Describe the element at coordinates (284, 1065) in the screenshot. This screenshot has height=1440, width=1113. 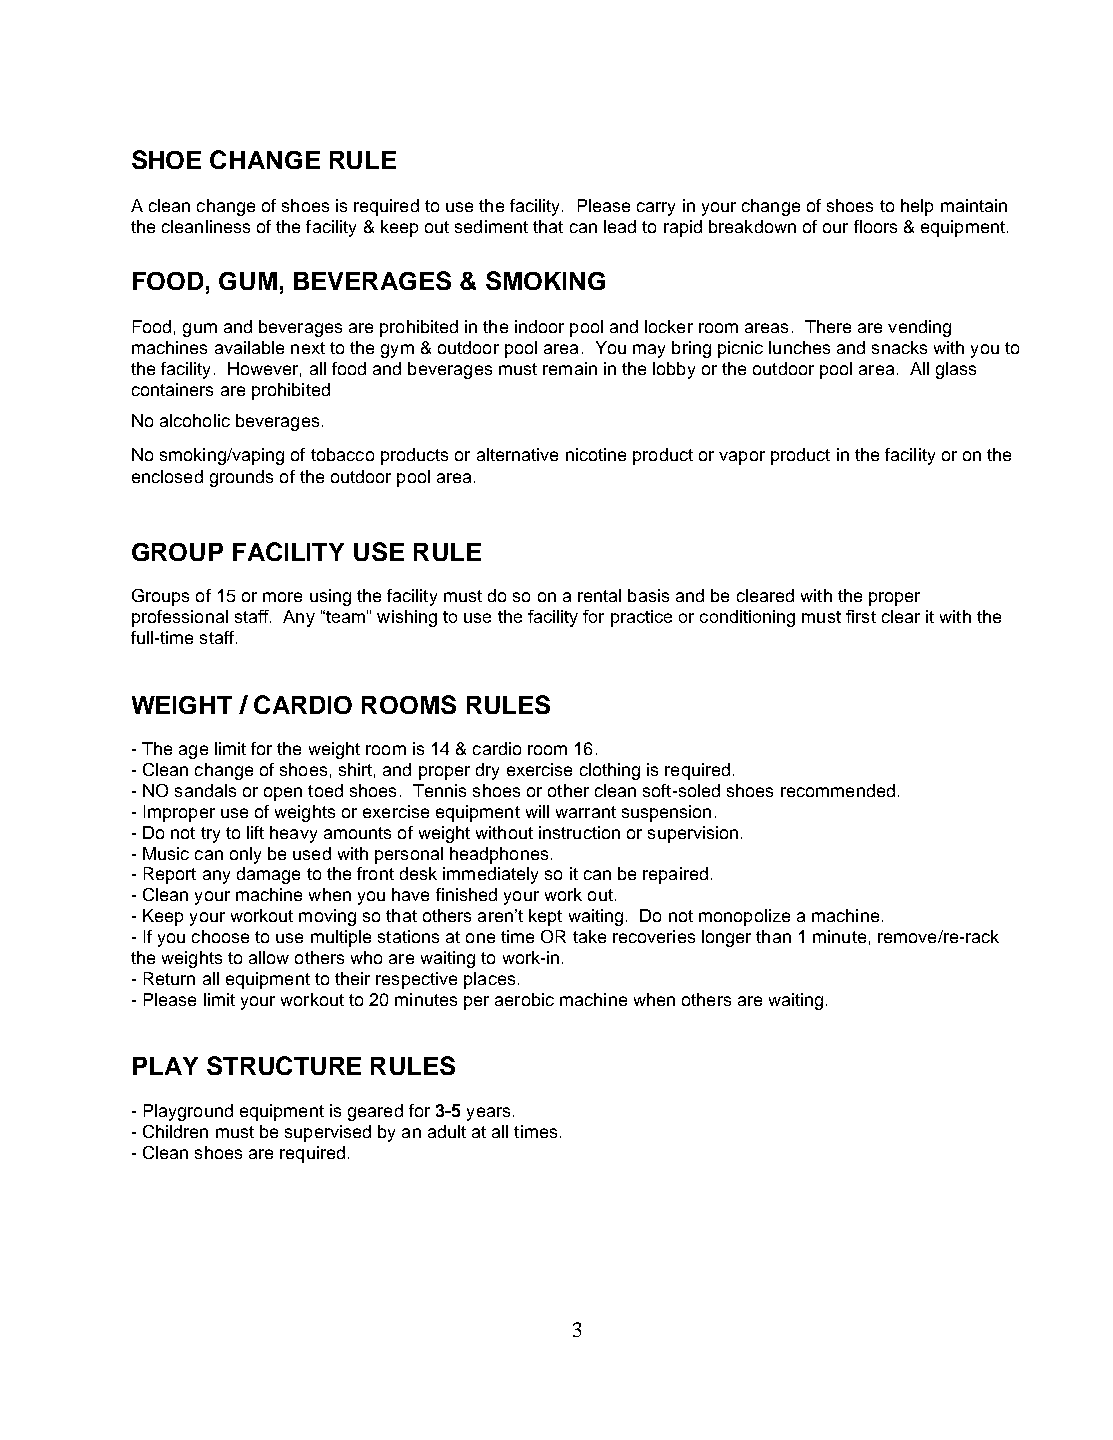
I see `STRUCTURE` at that location.
